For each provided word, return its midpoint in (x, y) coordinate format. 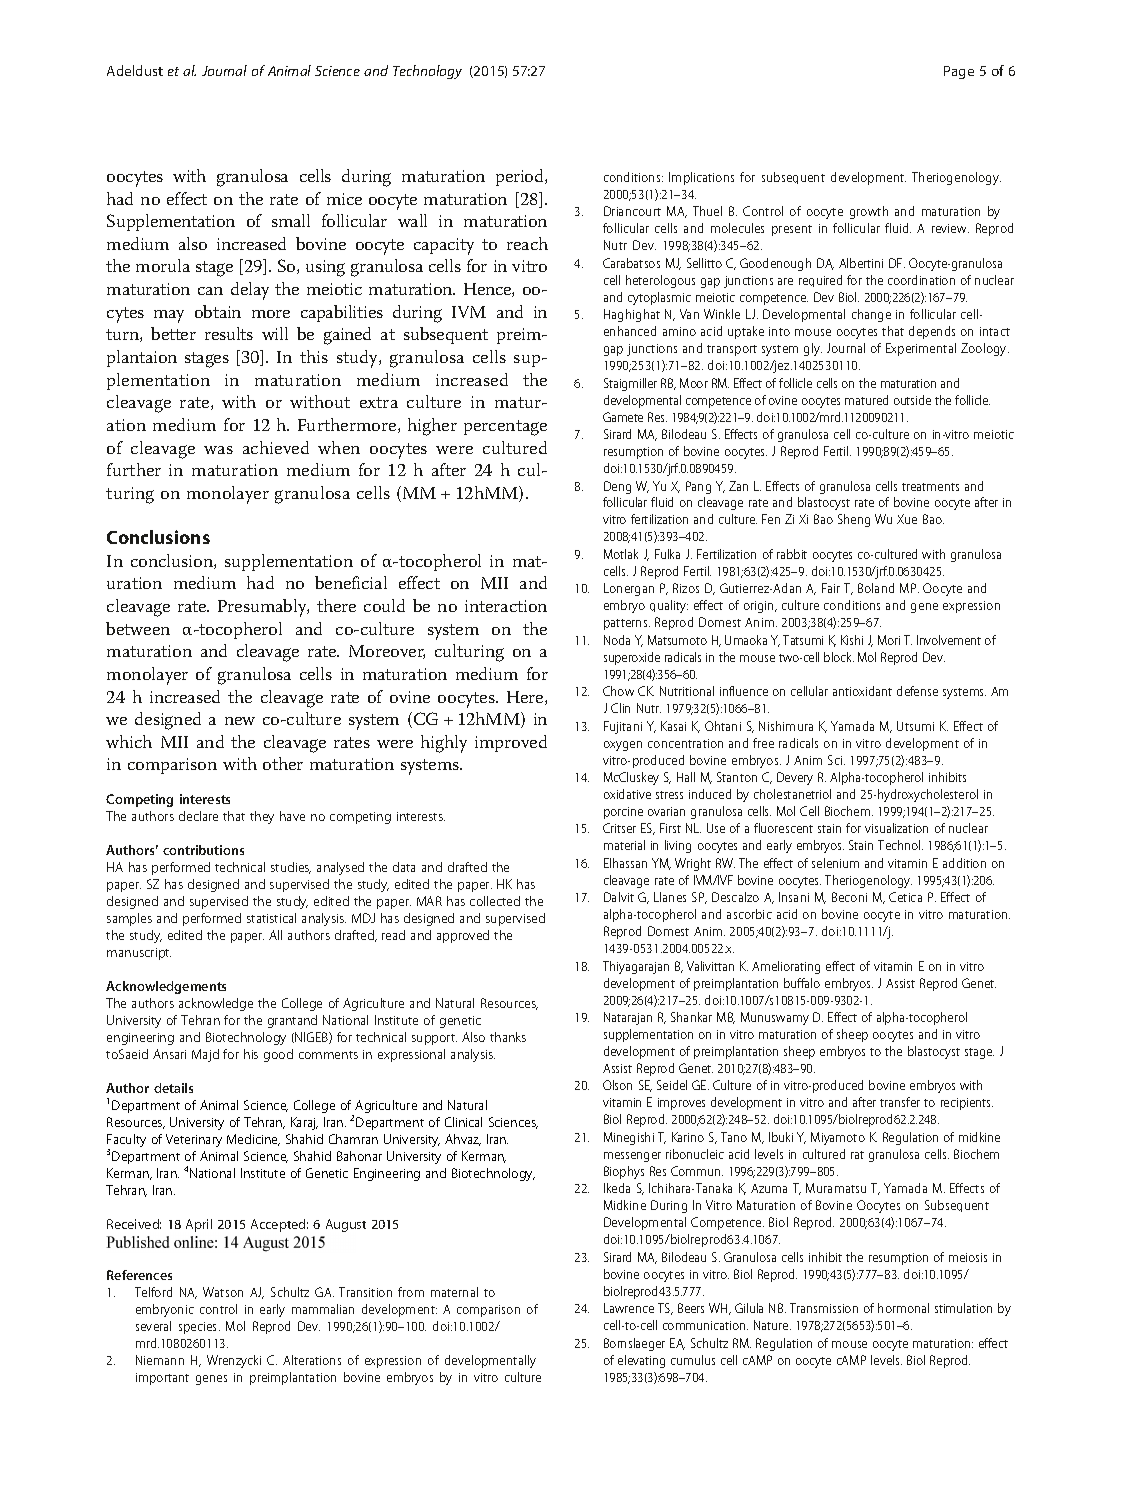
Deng (617, 487)
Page (959, 72)
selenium (835, 863)
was (218, 450)
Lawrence (629, 1308)
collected (495, 901)
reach (527, 243)
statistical (271, 918)
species (199, 1328)
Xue (907, 519)
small (291, 220)
